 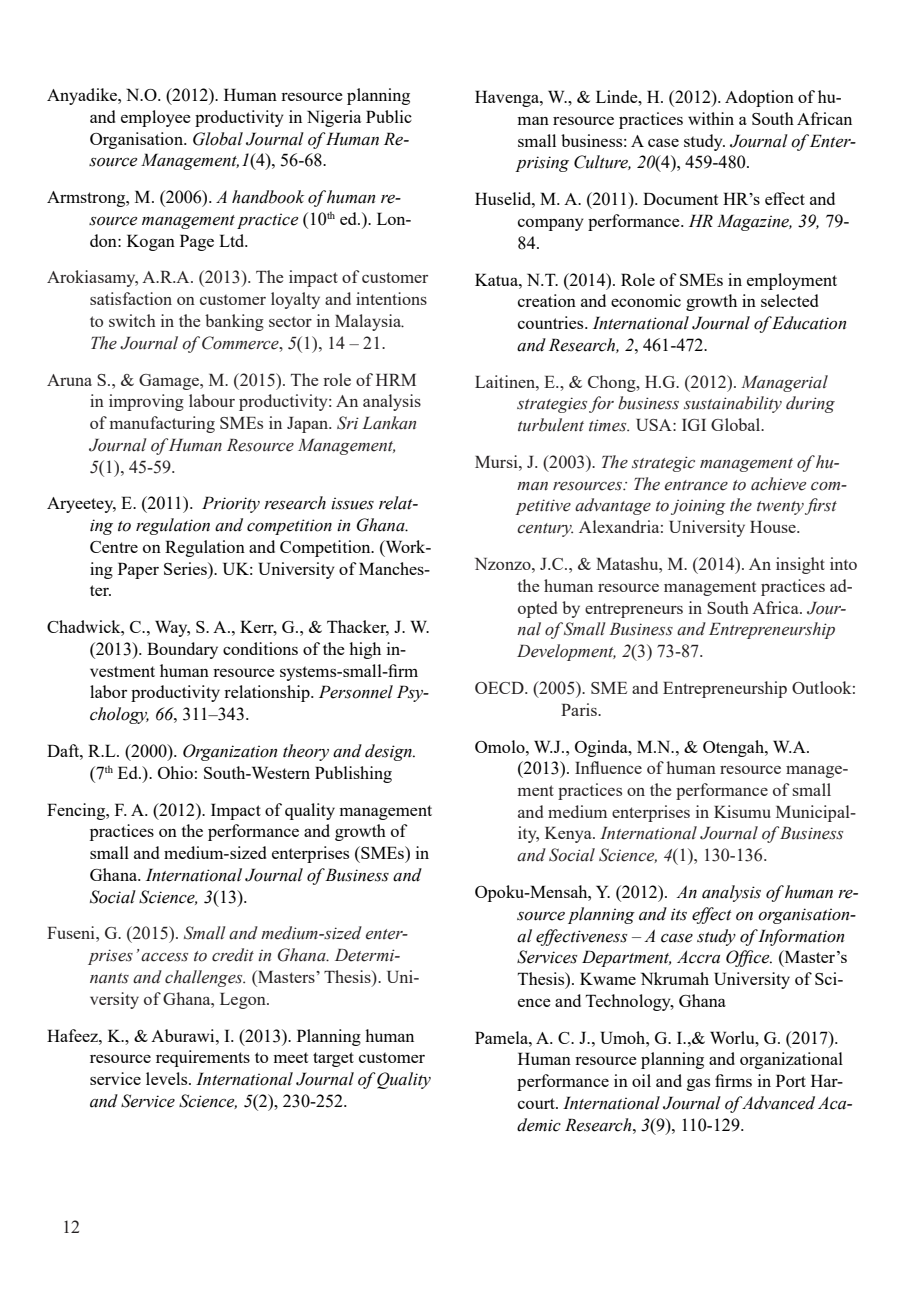 I want to click on turbulent, so click(x=551, y=425).
